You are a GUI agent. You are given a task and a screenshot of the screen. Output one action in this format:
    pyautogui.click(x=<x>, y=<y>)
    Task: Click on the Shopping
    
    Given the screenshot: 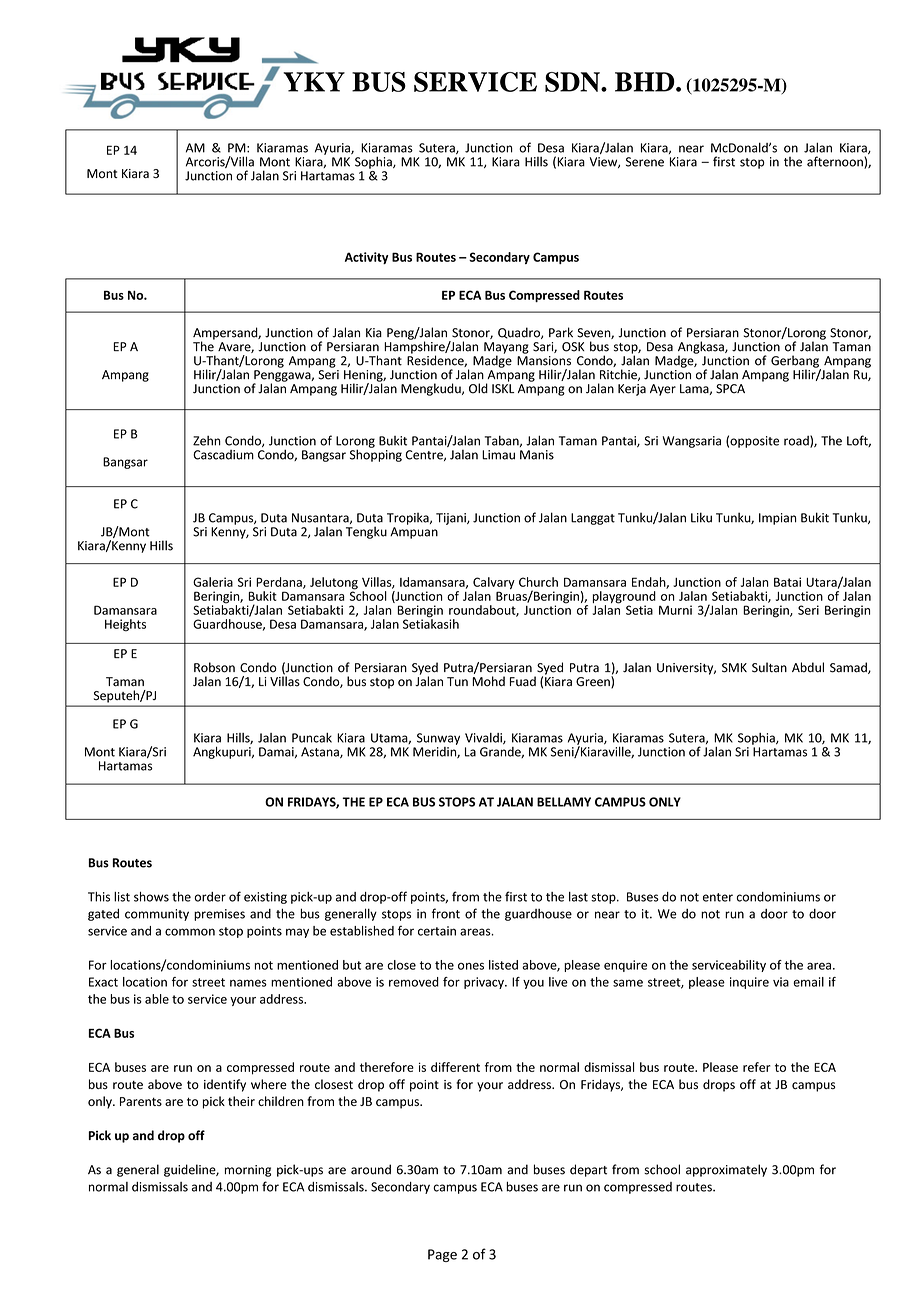 What is the action you would take?
    pyautogui.click(x=376, y=454)
